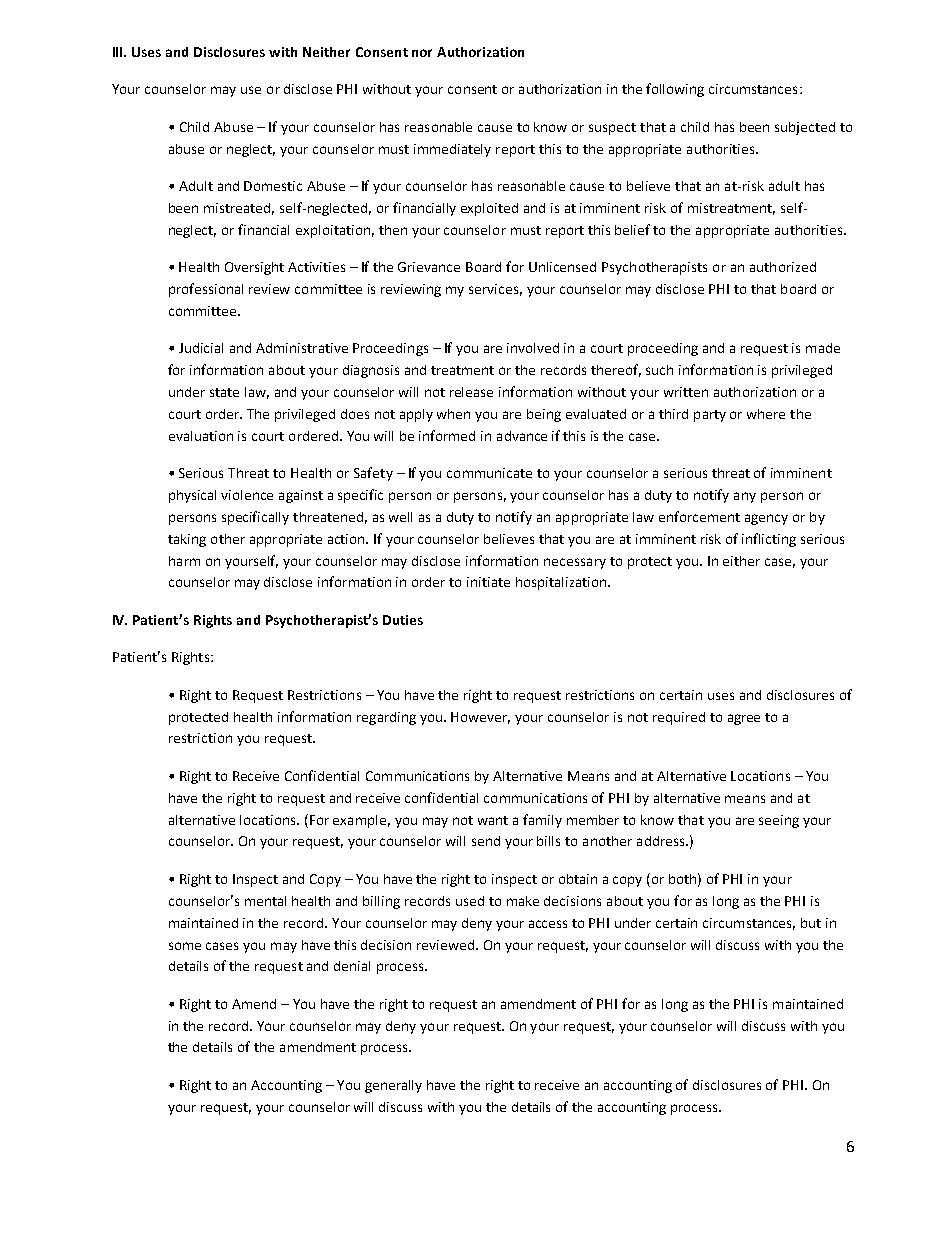 The height and width of the page is (1233, 952). I want to click on nor, so click(422, 53).
